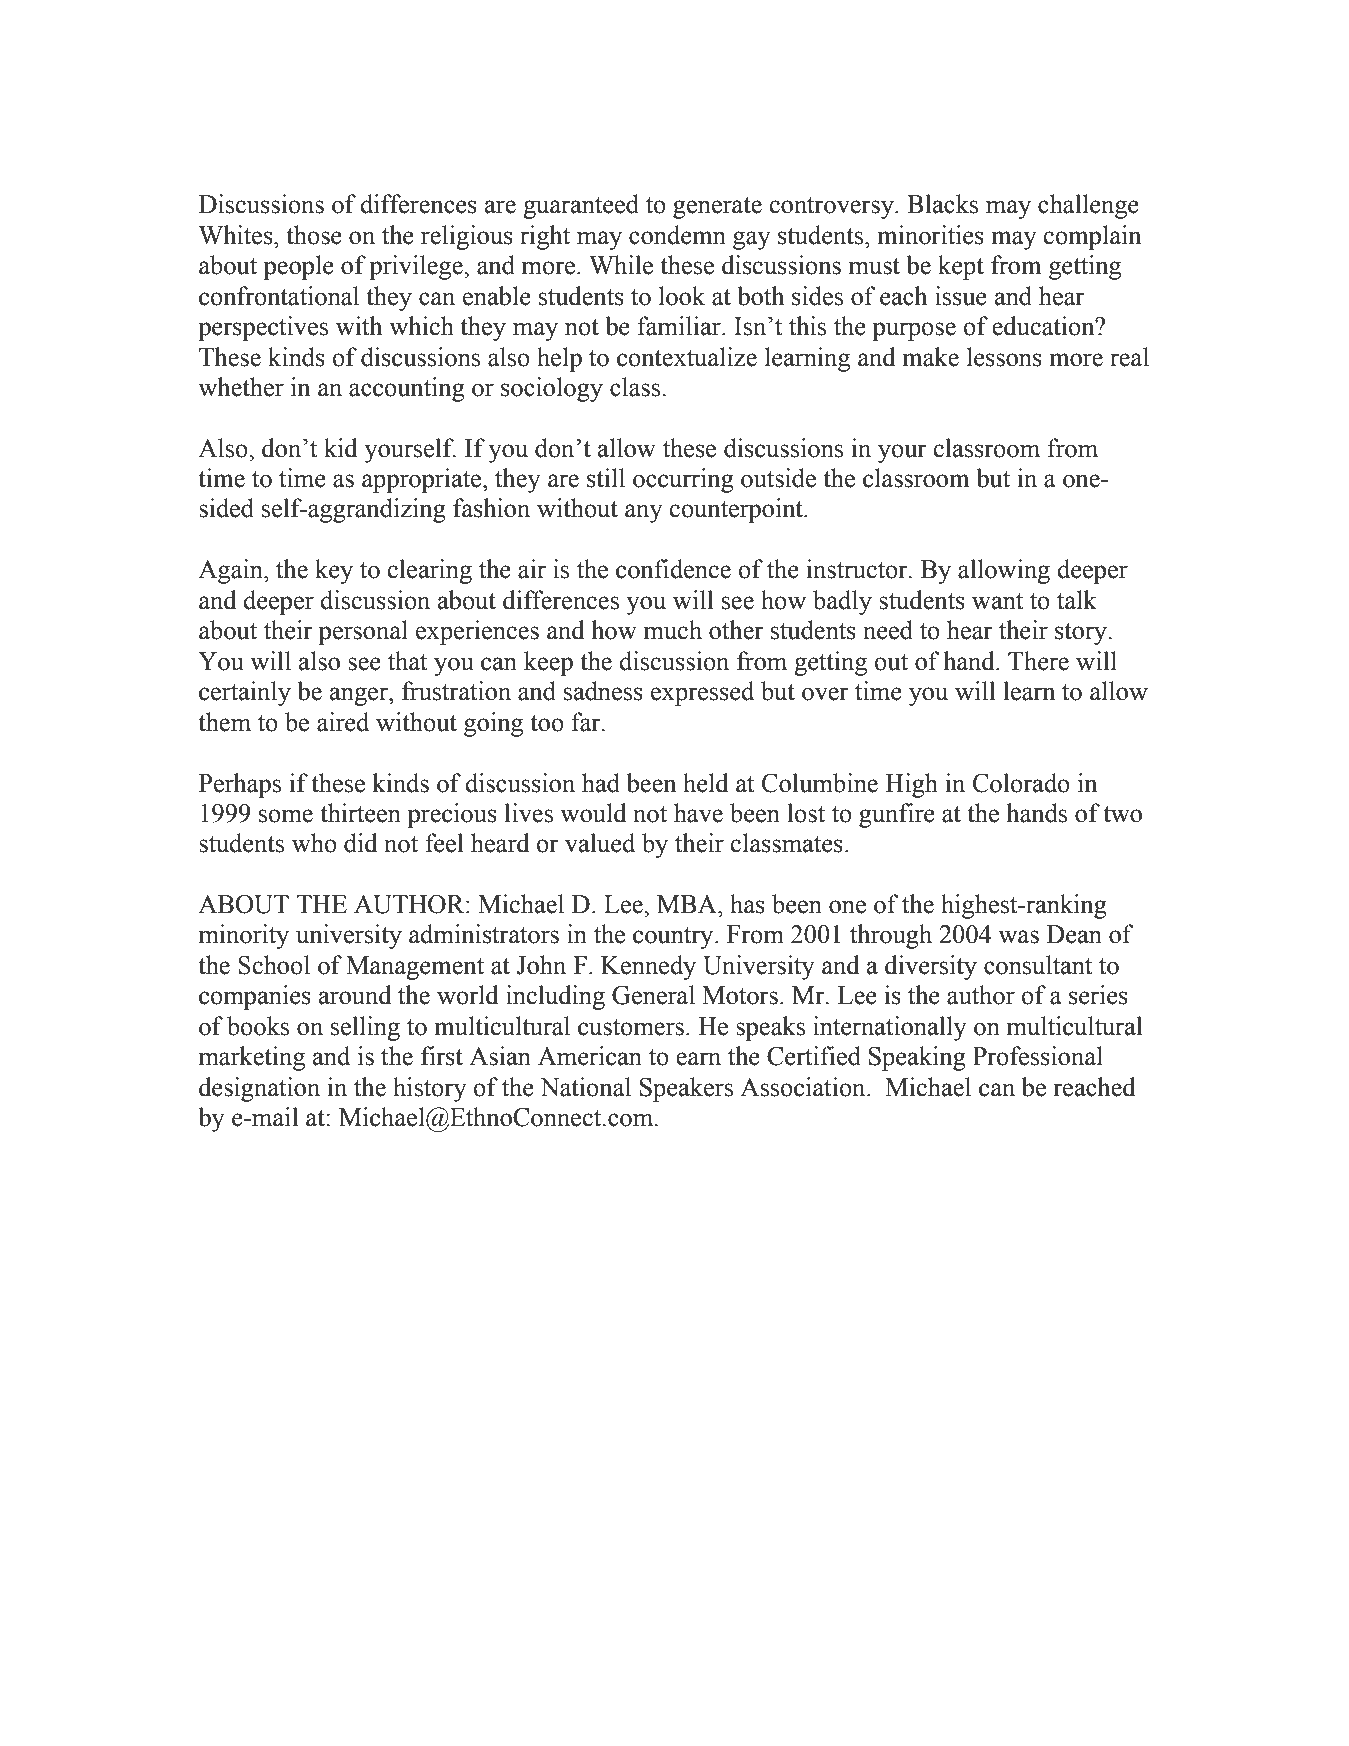 The image size is (1349, 1746). I want to click on condemn, so click(677, 235).
